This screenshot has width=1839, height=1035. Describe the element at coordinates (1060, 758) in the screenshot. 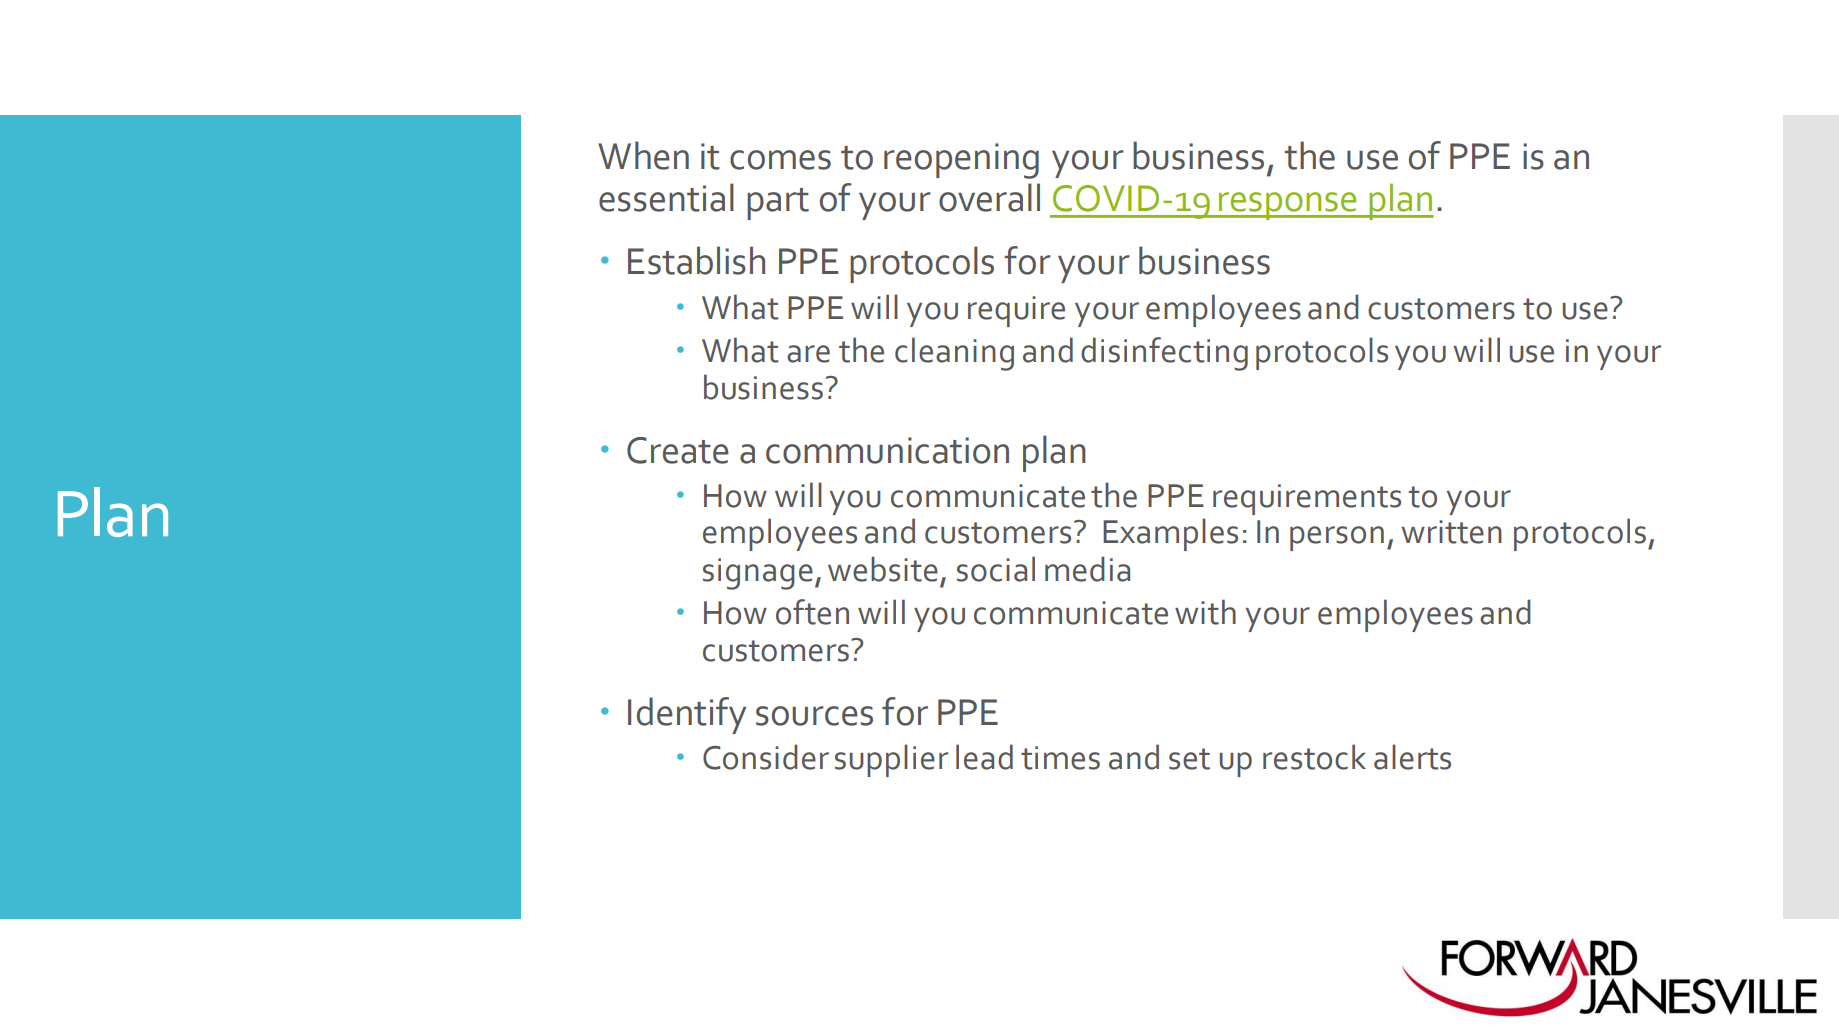

I see `times` at that location.
